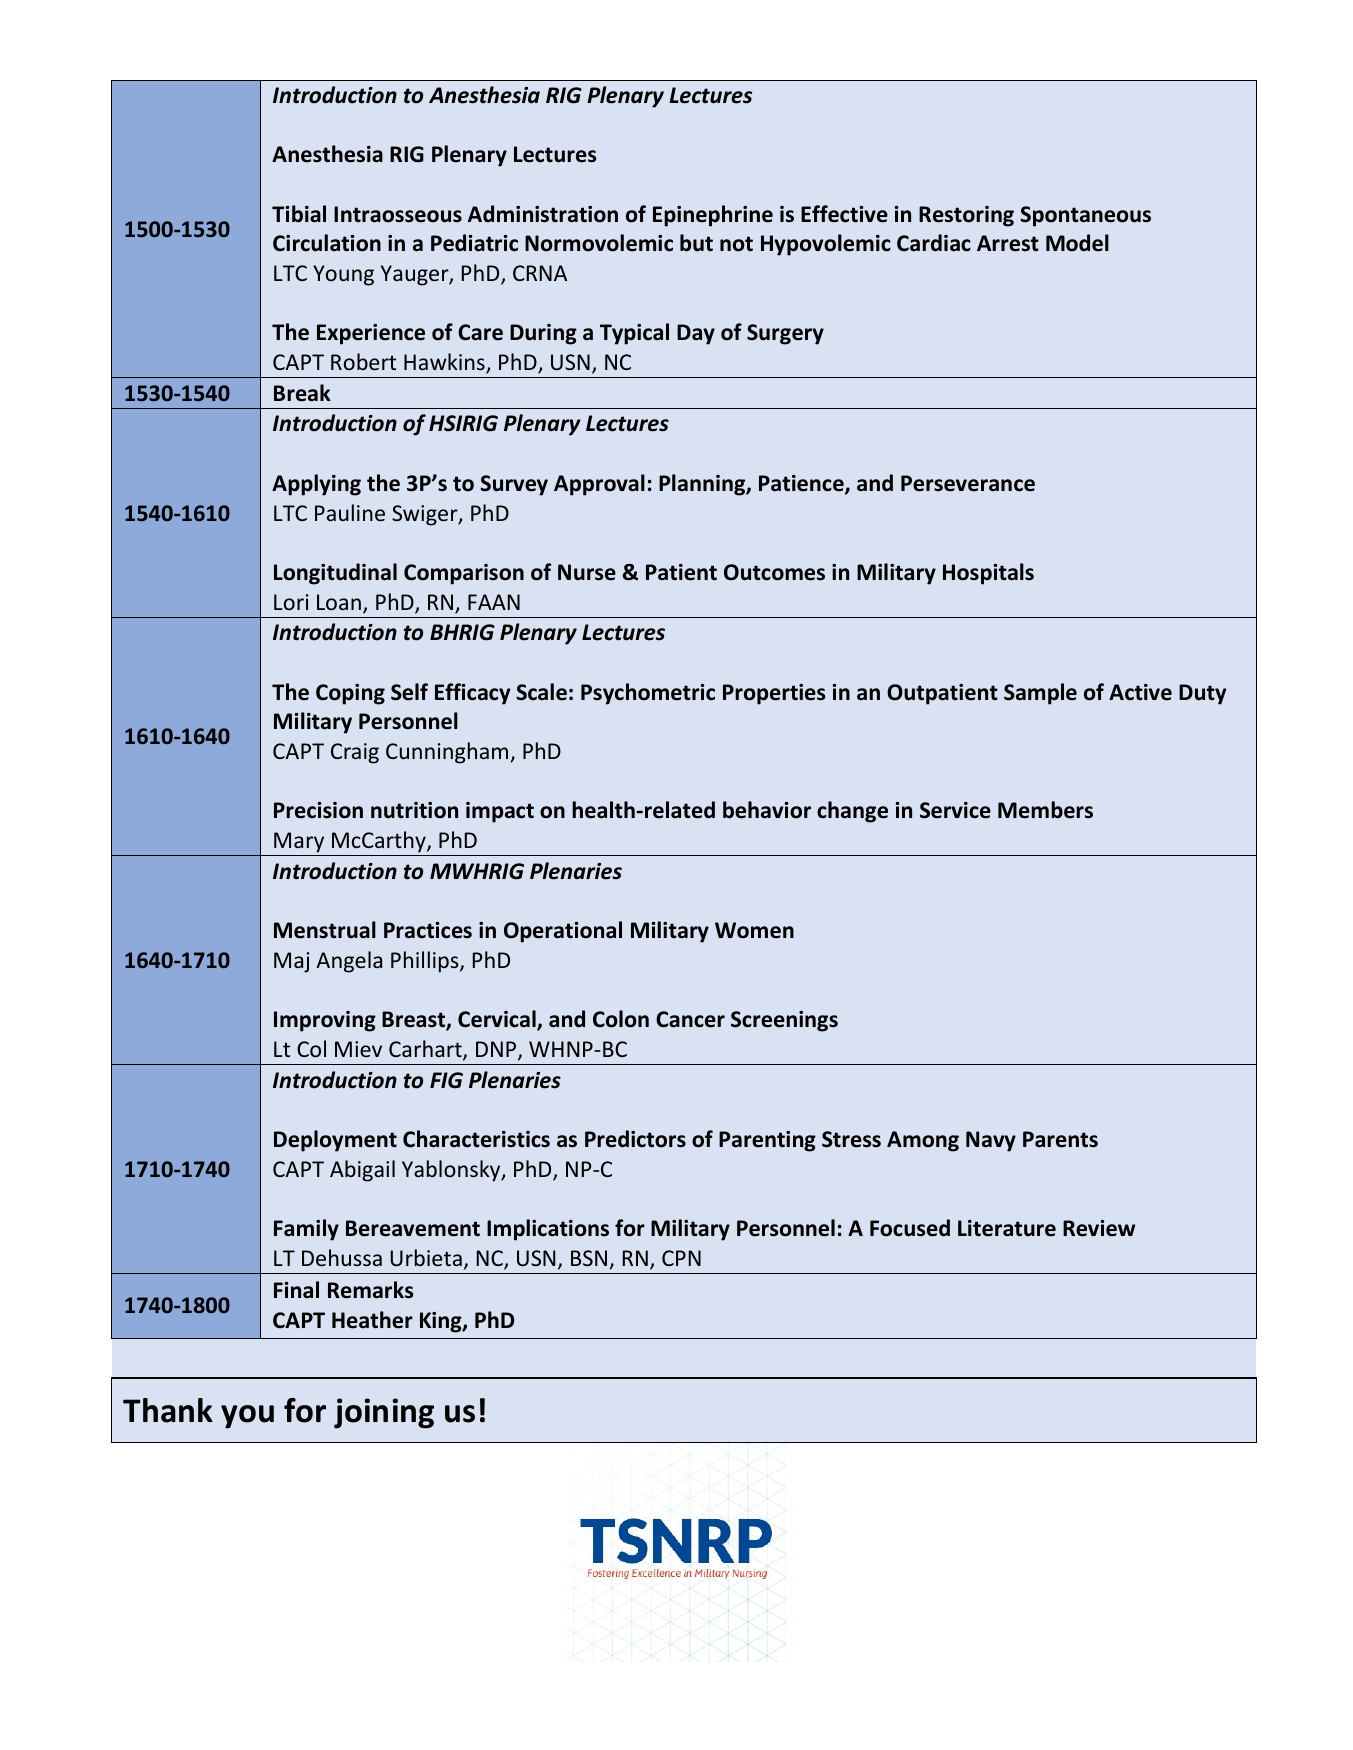 The image size is (1353, 1750). What do you see at coordinates (318, 810) in the image?
I see `Precision` at bounding box center [318, 810].
